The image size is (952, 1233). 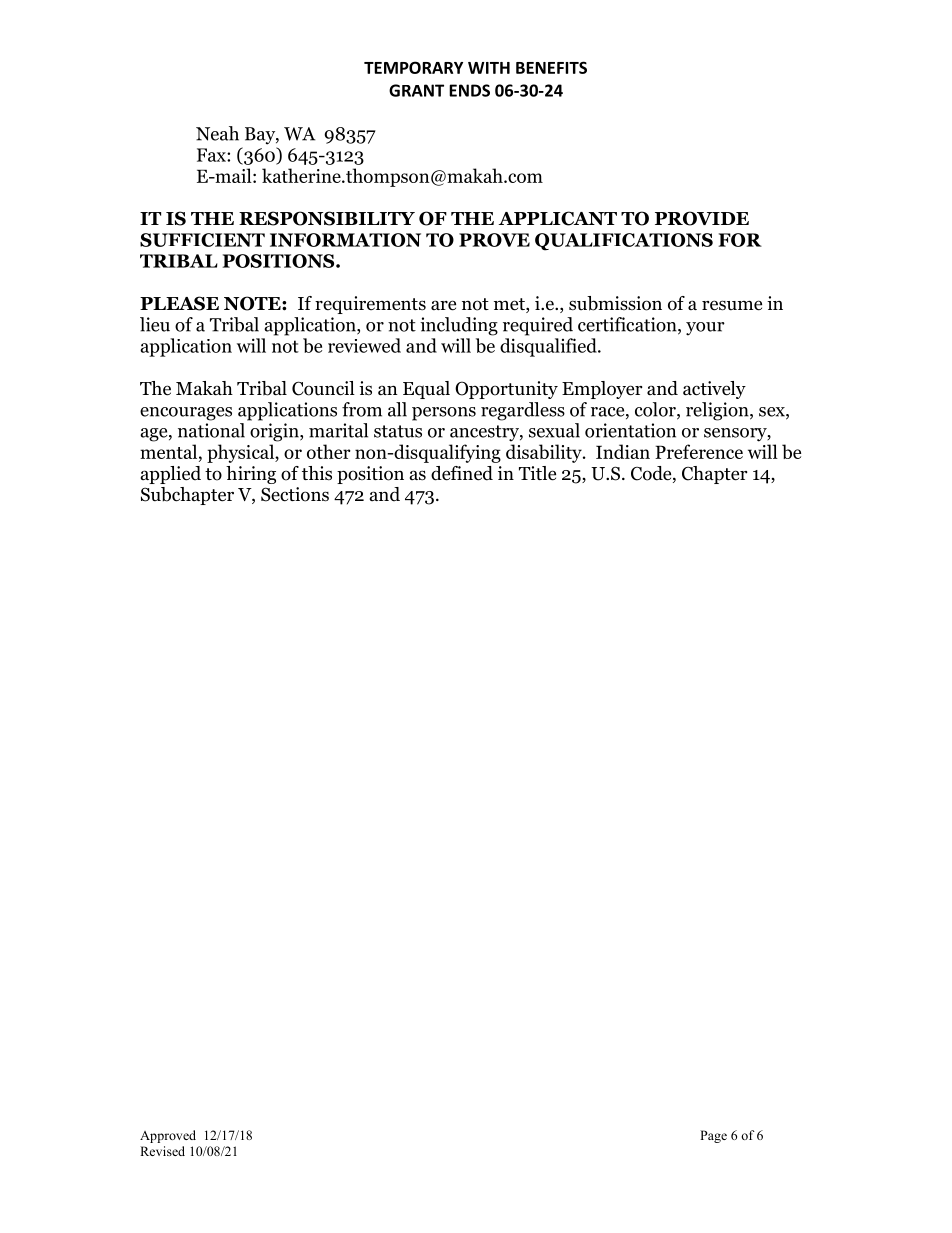 What do you see at coordinates (295, 494) in the page?
I see `Sections` at bounding box center [295, 494].
